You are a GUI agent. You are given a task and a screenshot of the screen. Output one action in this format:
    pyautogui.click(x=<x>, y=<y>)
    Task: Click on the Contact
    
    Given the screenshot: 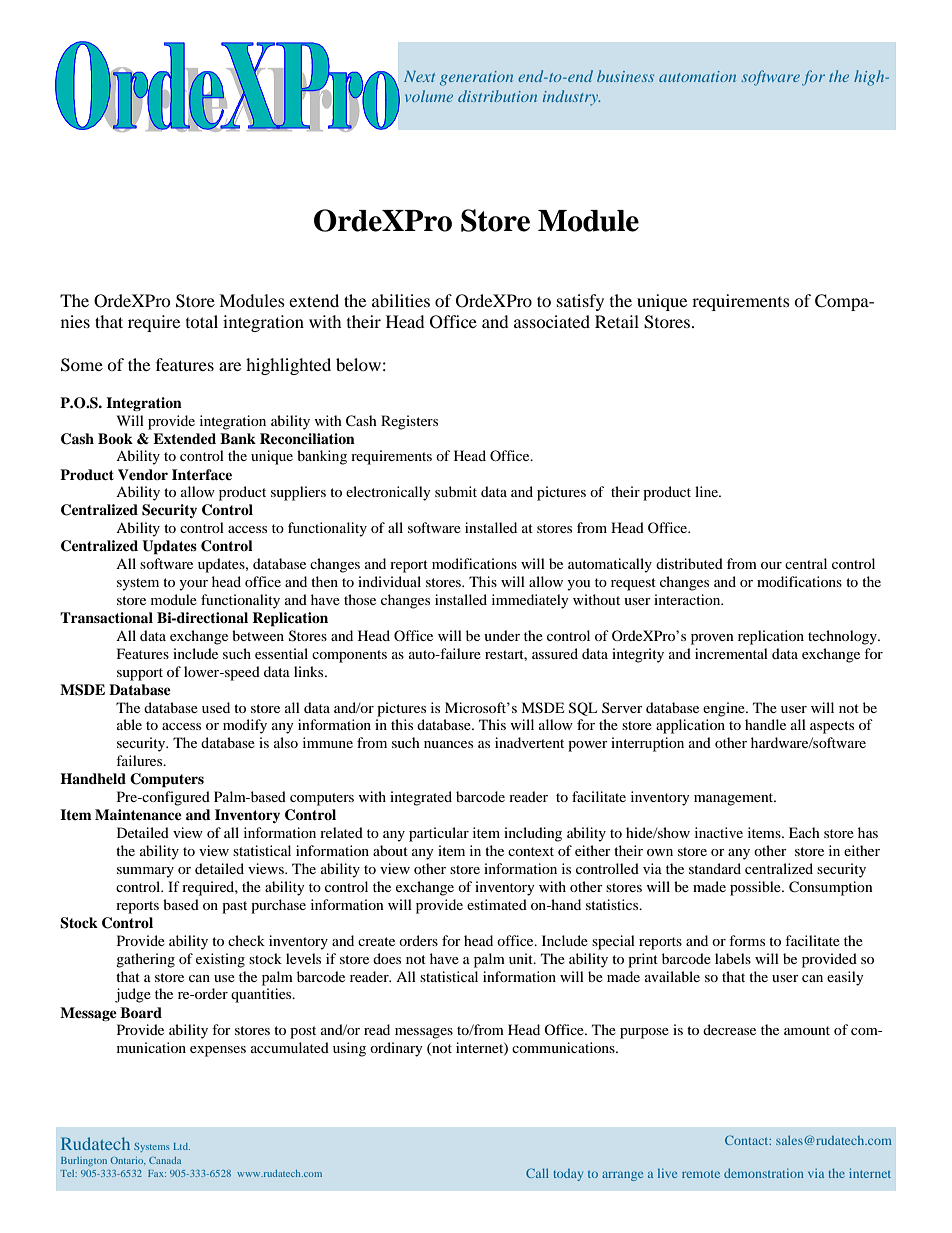 What is the action you would take?
    pyautogui.click(x=748, y=1140)
